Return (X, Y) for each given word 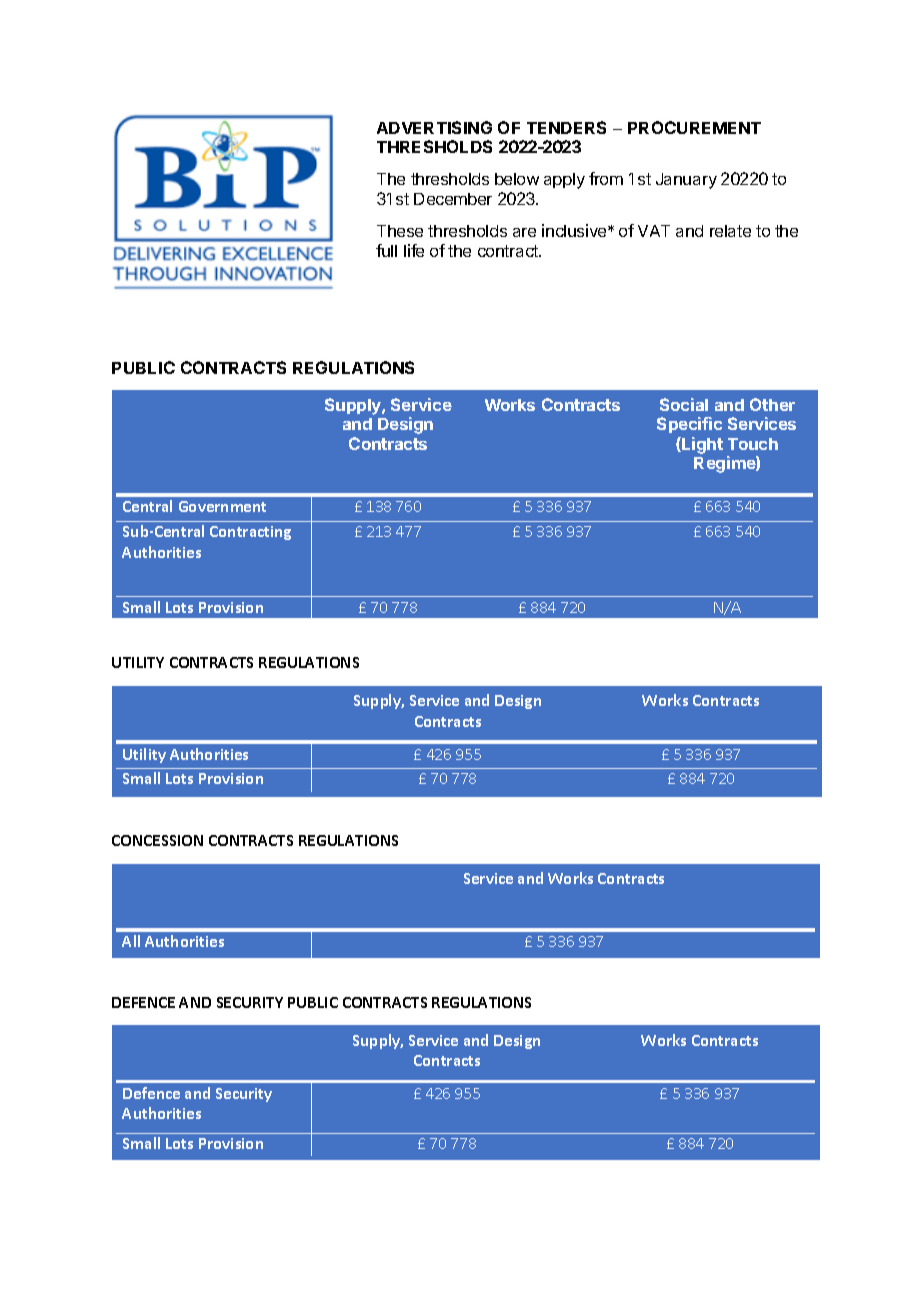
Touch (753, 444)
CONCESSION (157, 840)
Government (222, 506)
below (517, 179)
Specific (689, 425)
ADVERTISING (434, 127)
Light (701, 445)
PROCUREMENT (694, 127)
